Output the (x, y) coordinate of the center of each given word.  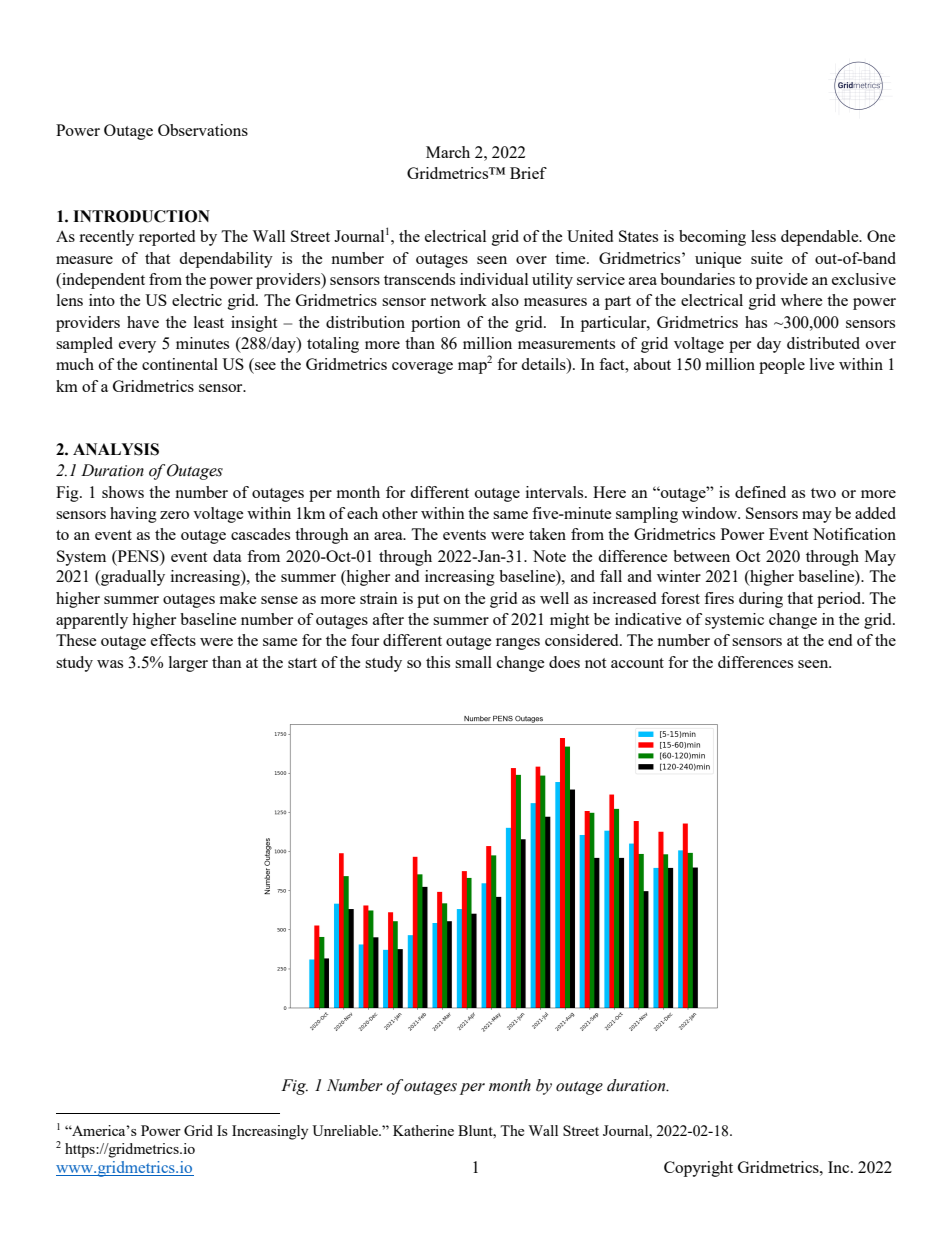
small (473, 662)
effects (173, 640)
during (761, 600)
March (448, 152)
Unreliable (346, 1130)
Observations (203, 130)
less (763, 236)
